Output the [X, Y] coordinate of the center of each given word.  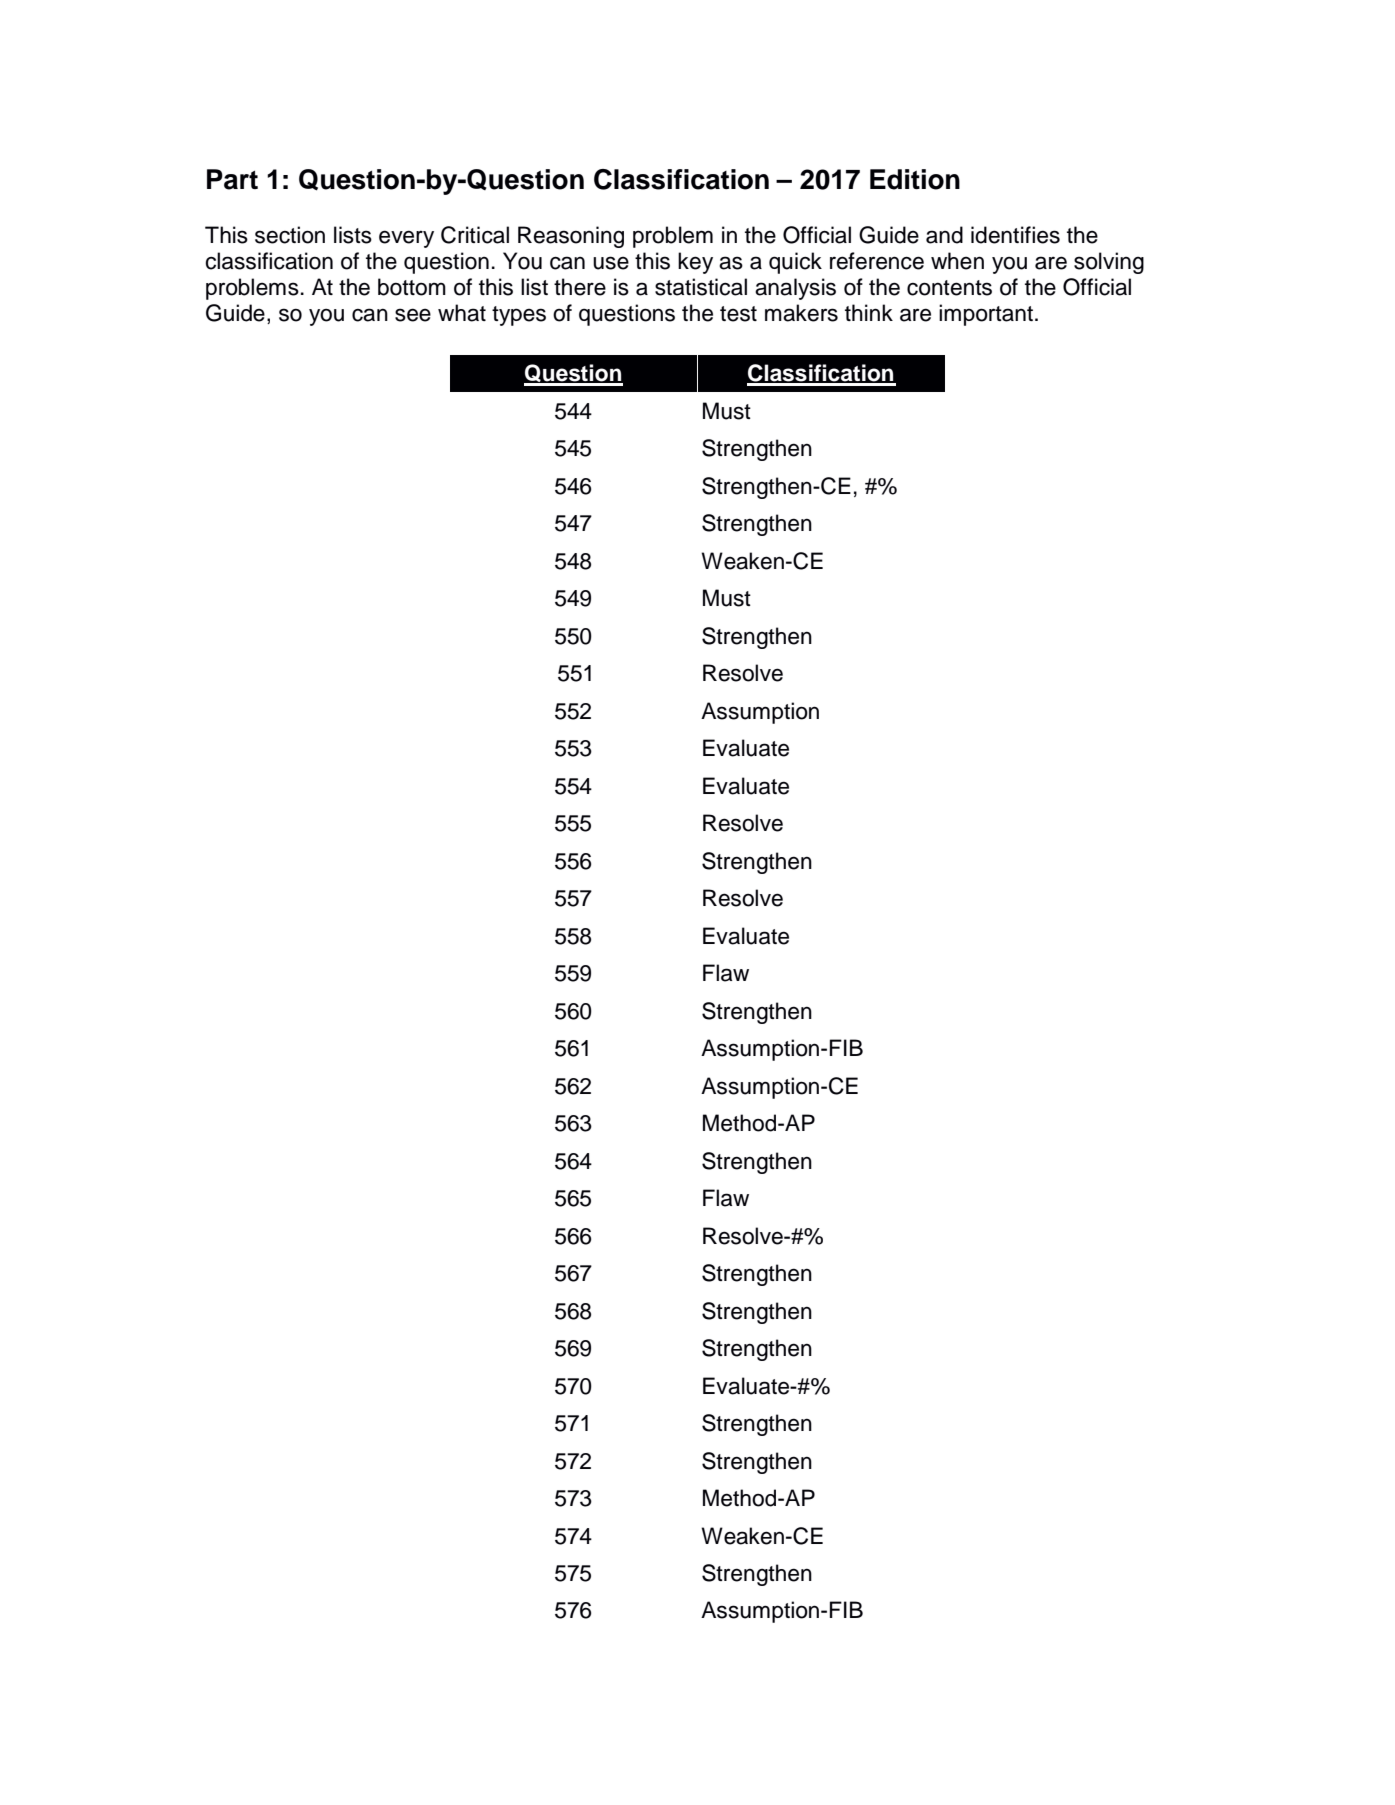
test [738, 314]
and [944, 235]
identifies [1015, 235]
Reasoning [571, 237]
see [413, 315]
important [986, 315]
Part [232, 179]
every [406, 239]
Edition [915, 179]
